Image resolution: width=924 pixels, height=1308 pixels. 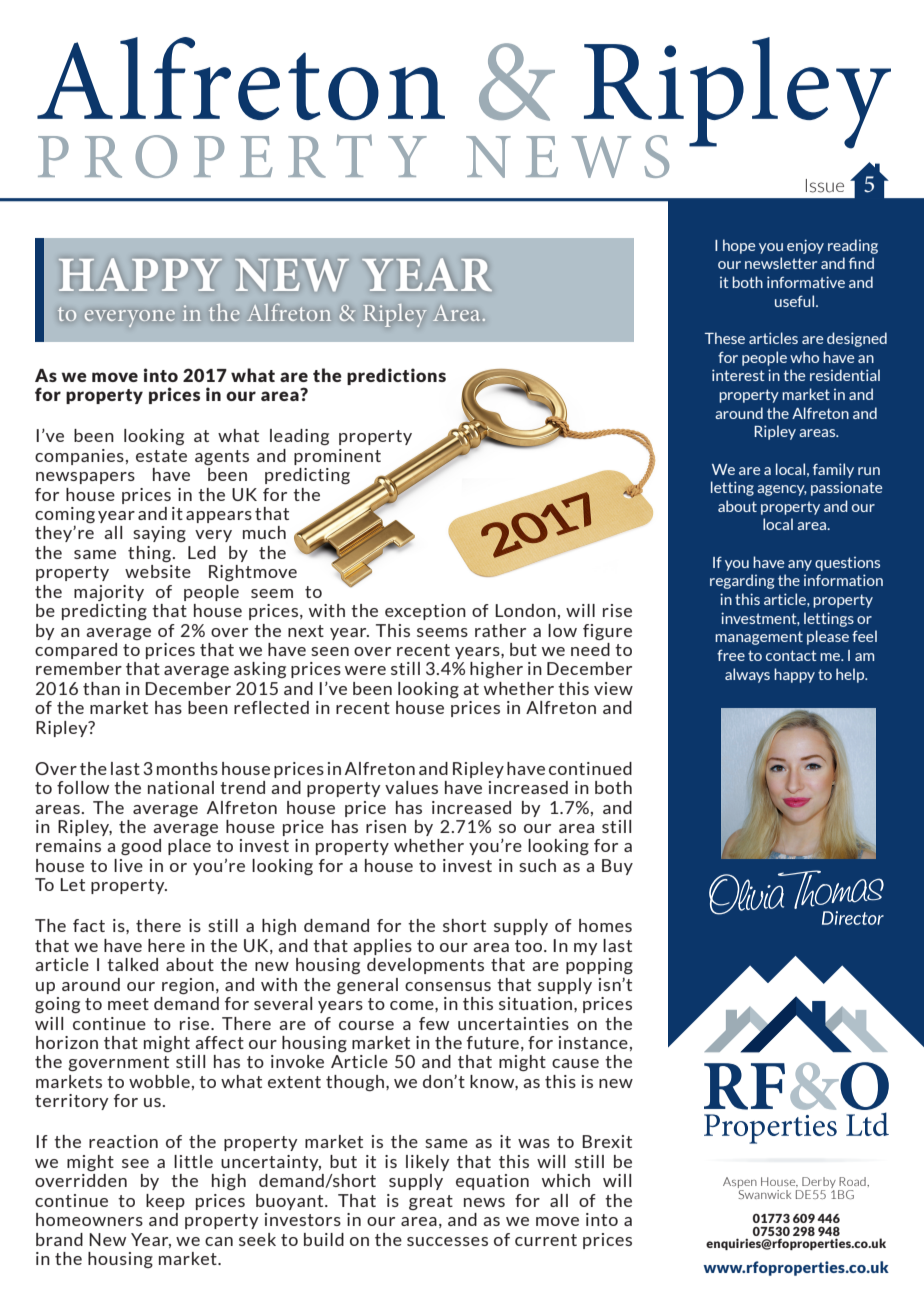 What do you see at coordinates (782, 490) in the image?
I see `agency` at bounding box center [782, 490].
